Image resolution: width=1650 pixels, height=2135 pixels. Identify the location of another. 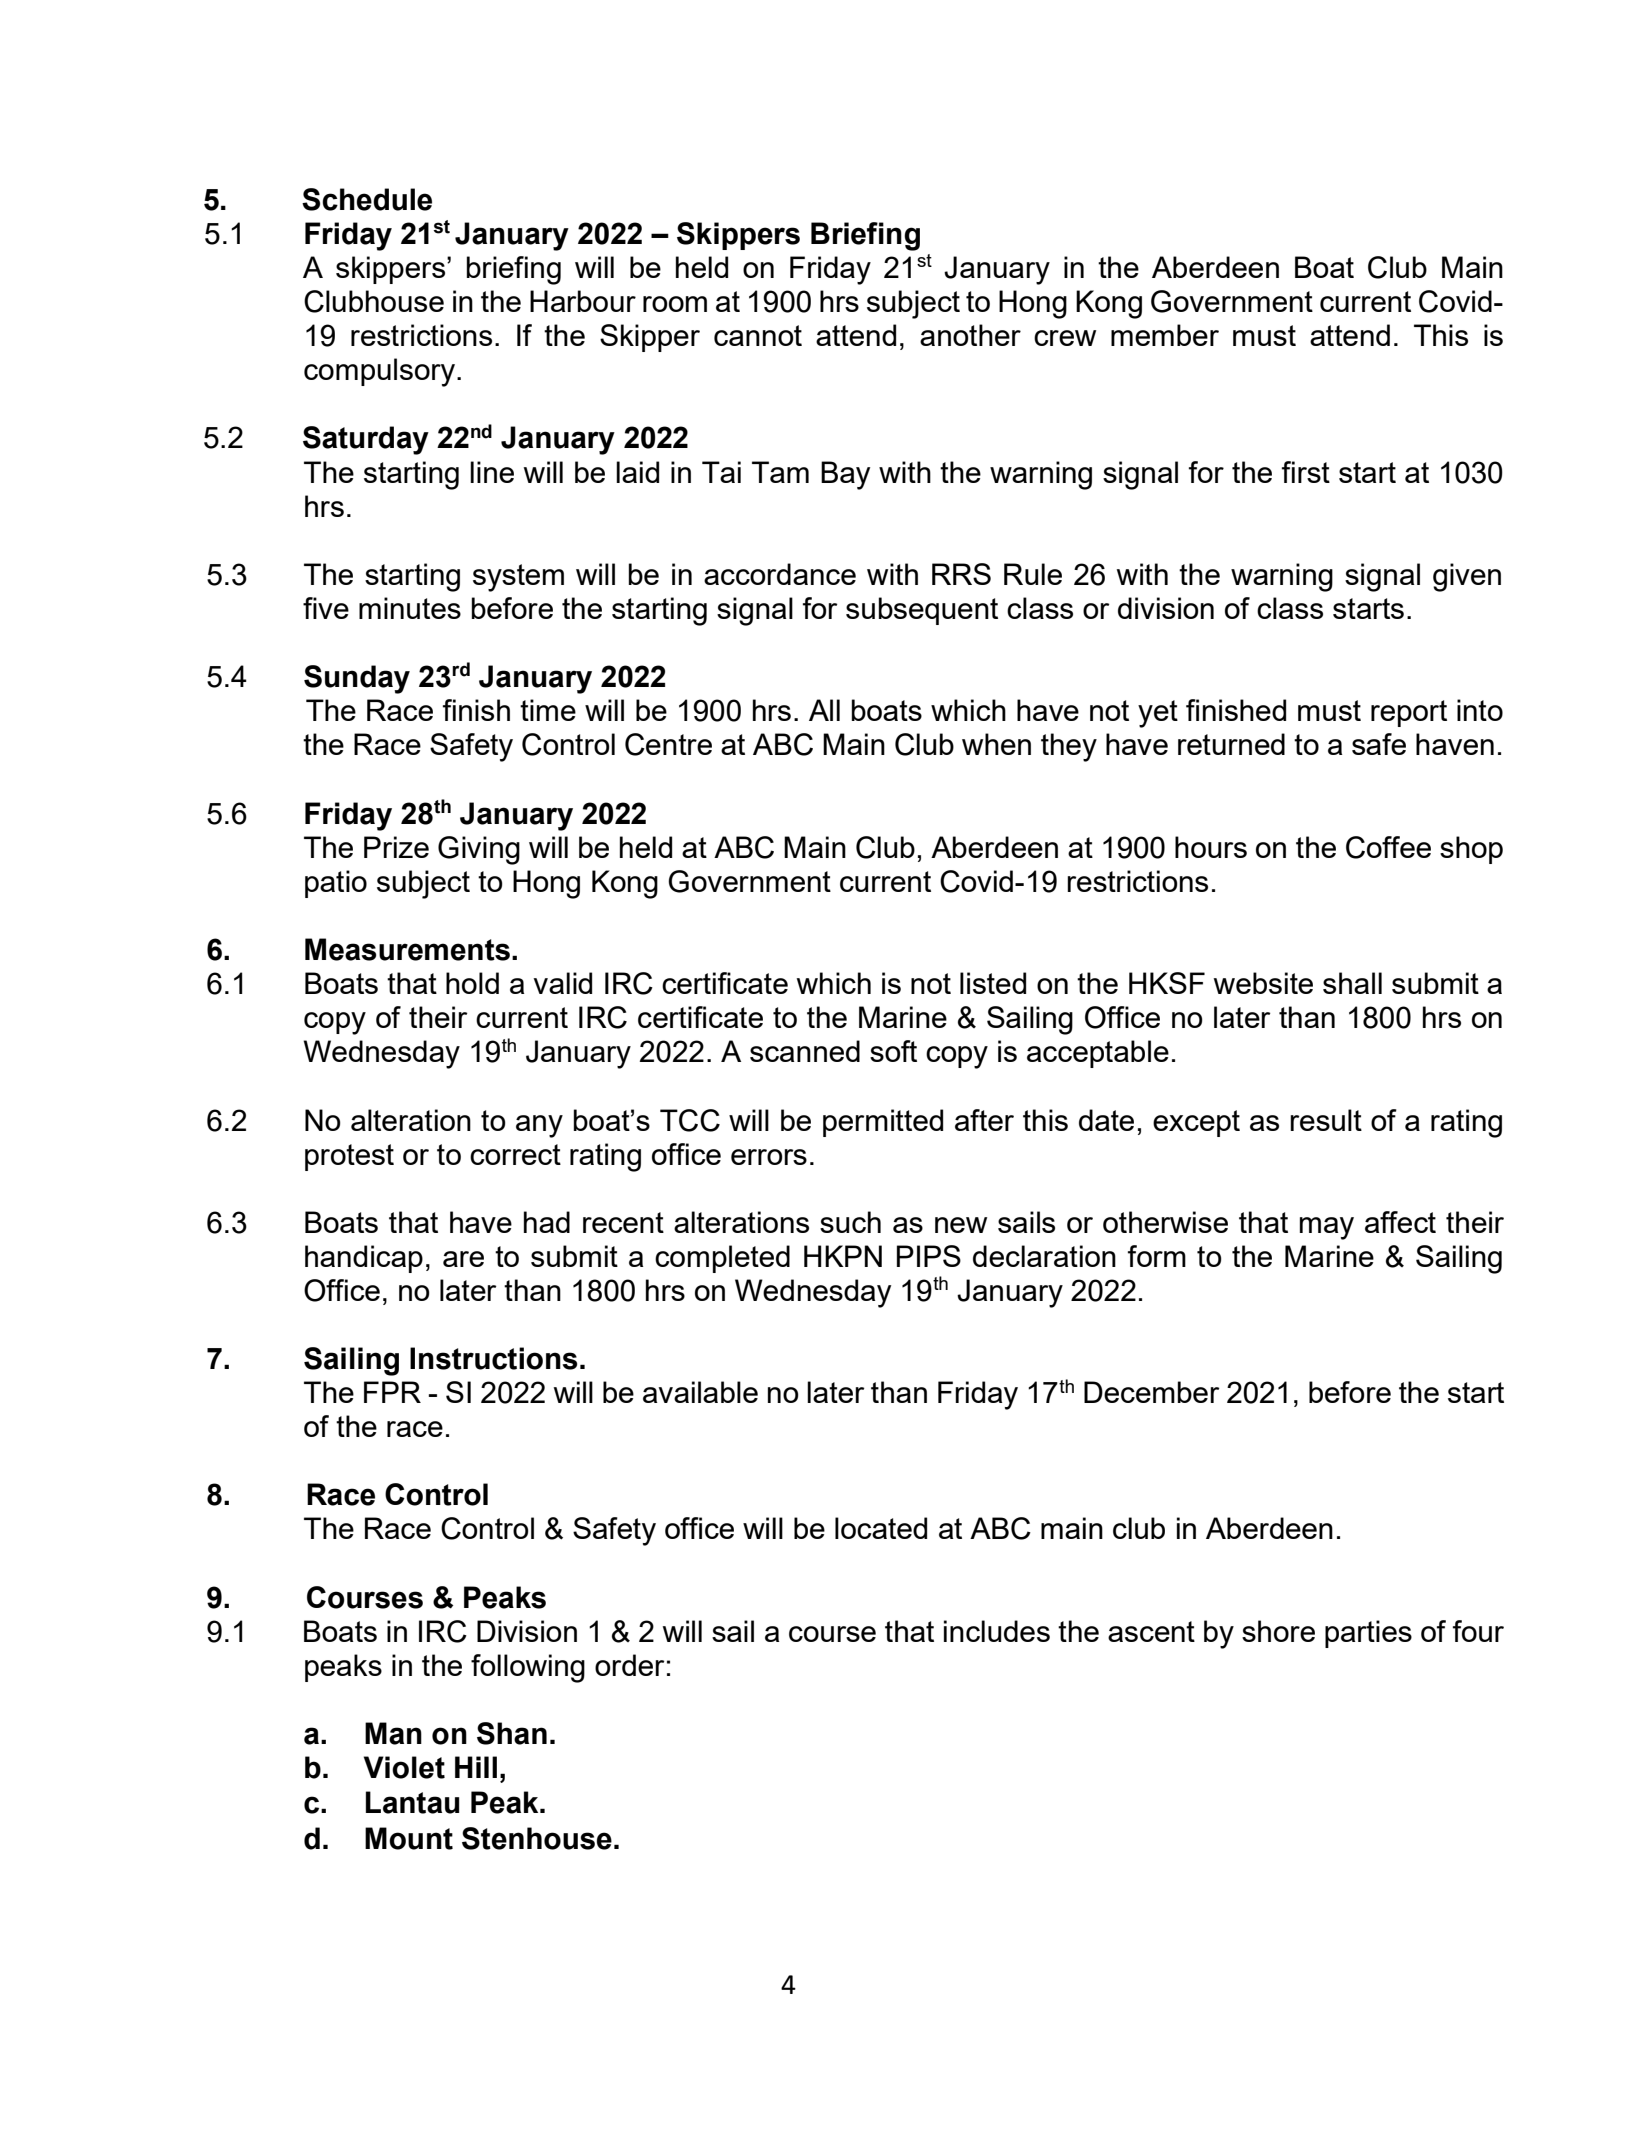
(970, 335).
